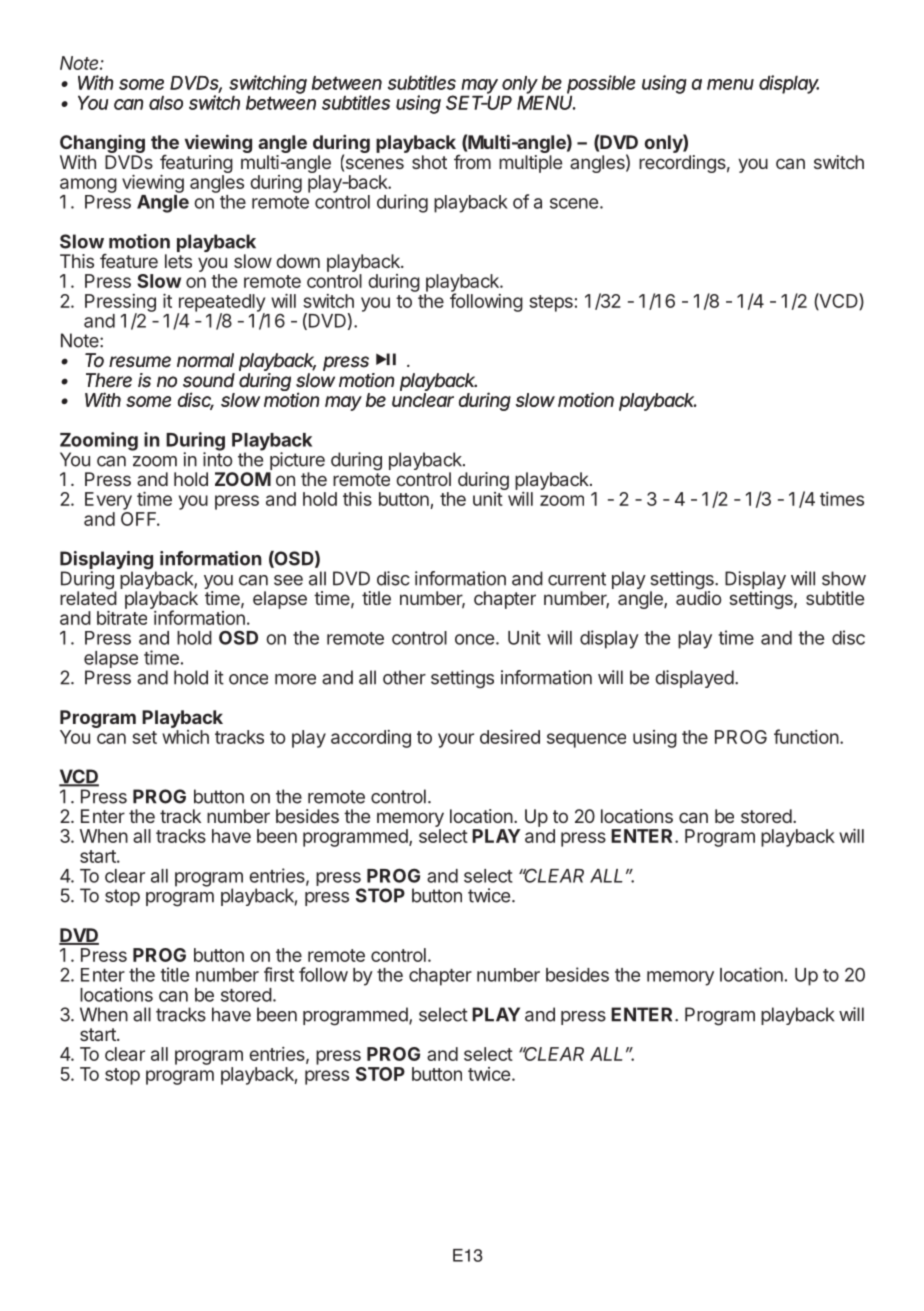 This screenshot has width=924, height=1311. I want to click on other, so click(404, 677).
